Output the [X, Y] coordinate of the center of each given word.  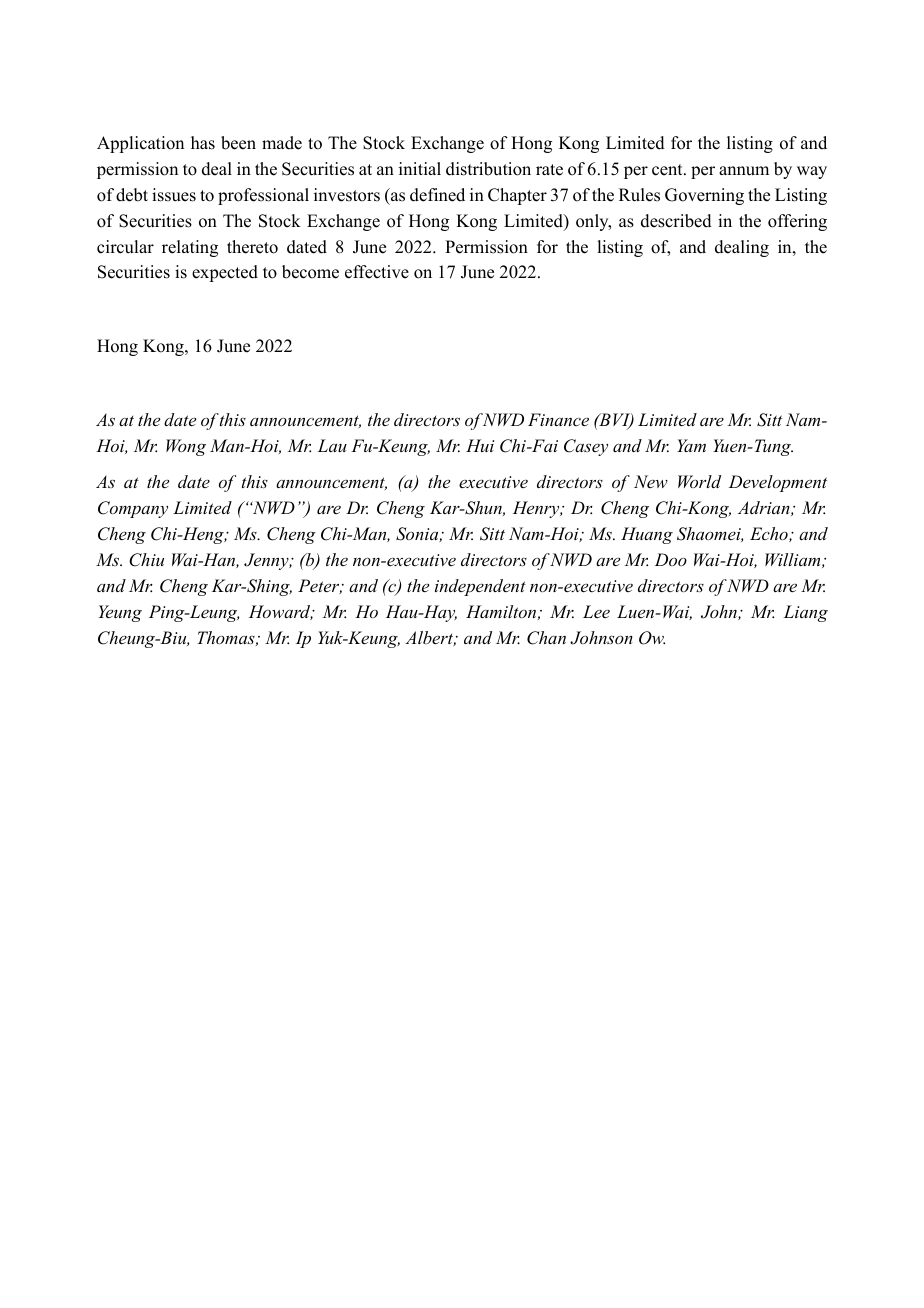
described [676, 221]
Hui [480, 445]
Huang [647, 535]
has [203, 143]
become [310, 272]
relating [190, 248]
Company [133, 509]
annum [744, 171]
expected [225, 273]
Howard [281, 612]
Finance [558, 419]
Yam [691, 445]
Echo [770, 534]
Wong [186, 447]
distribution [488, 169]
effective [377, 272]
